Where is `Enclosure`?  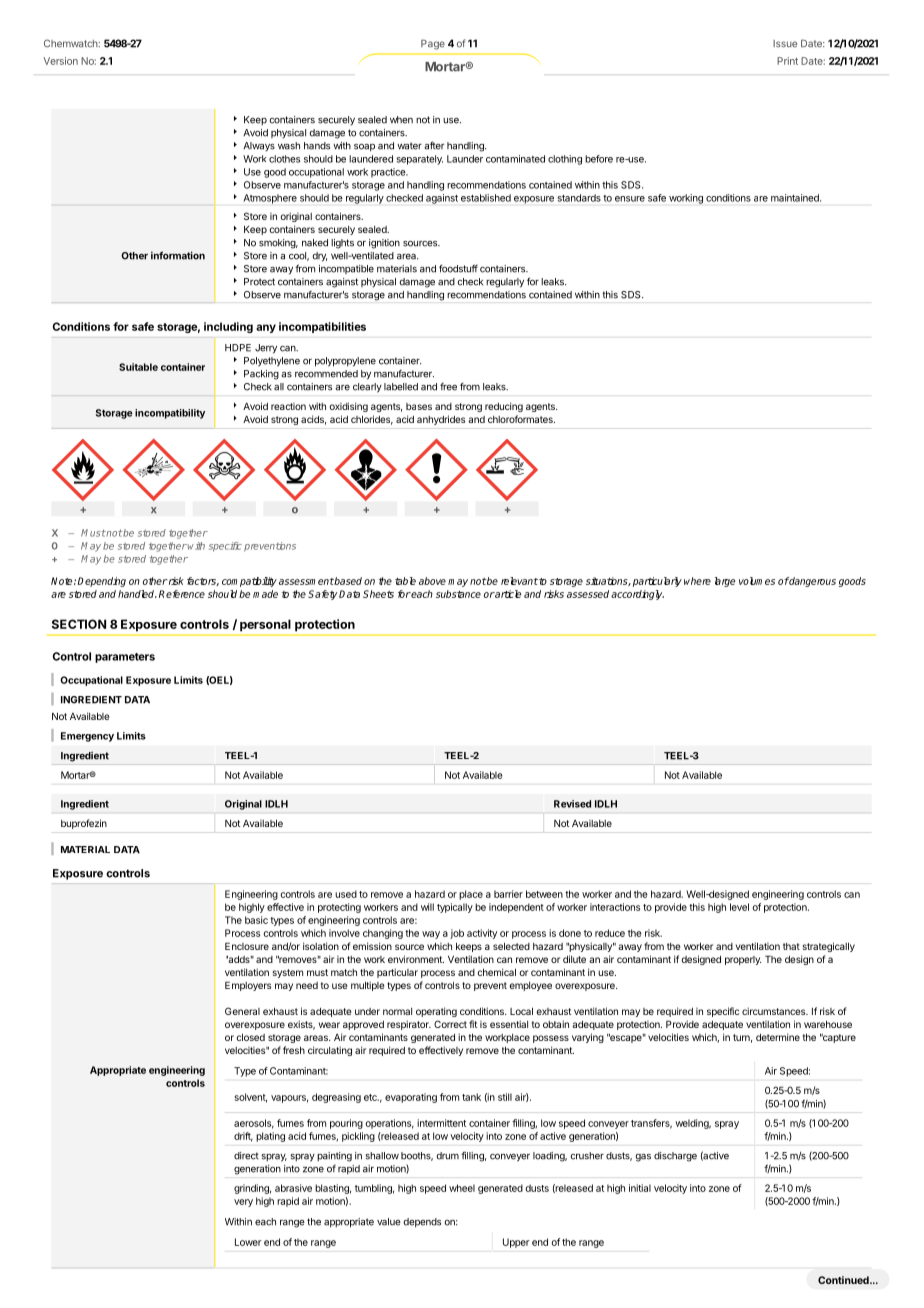
Enclosure is located at coordinates (247, 946).
